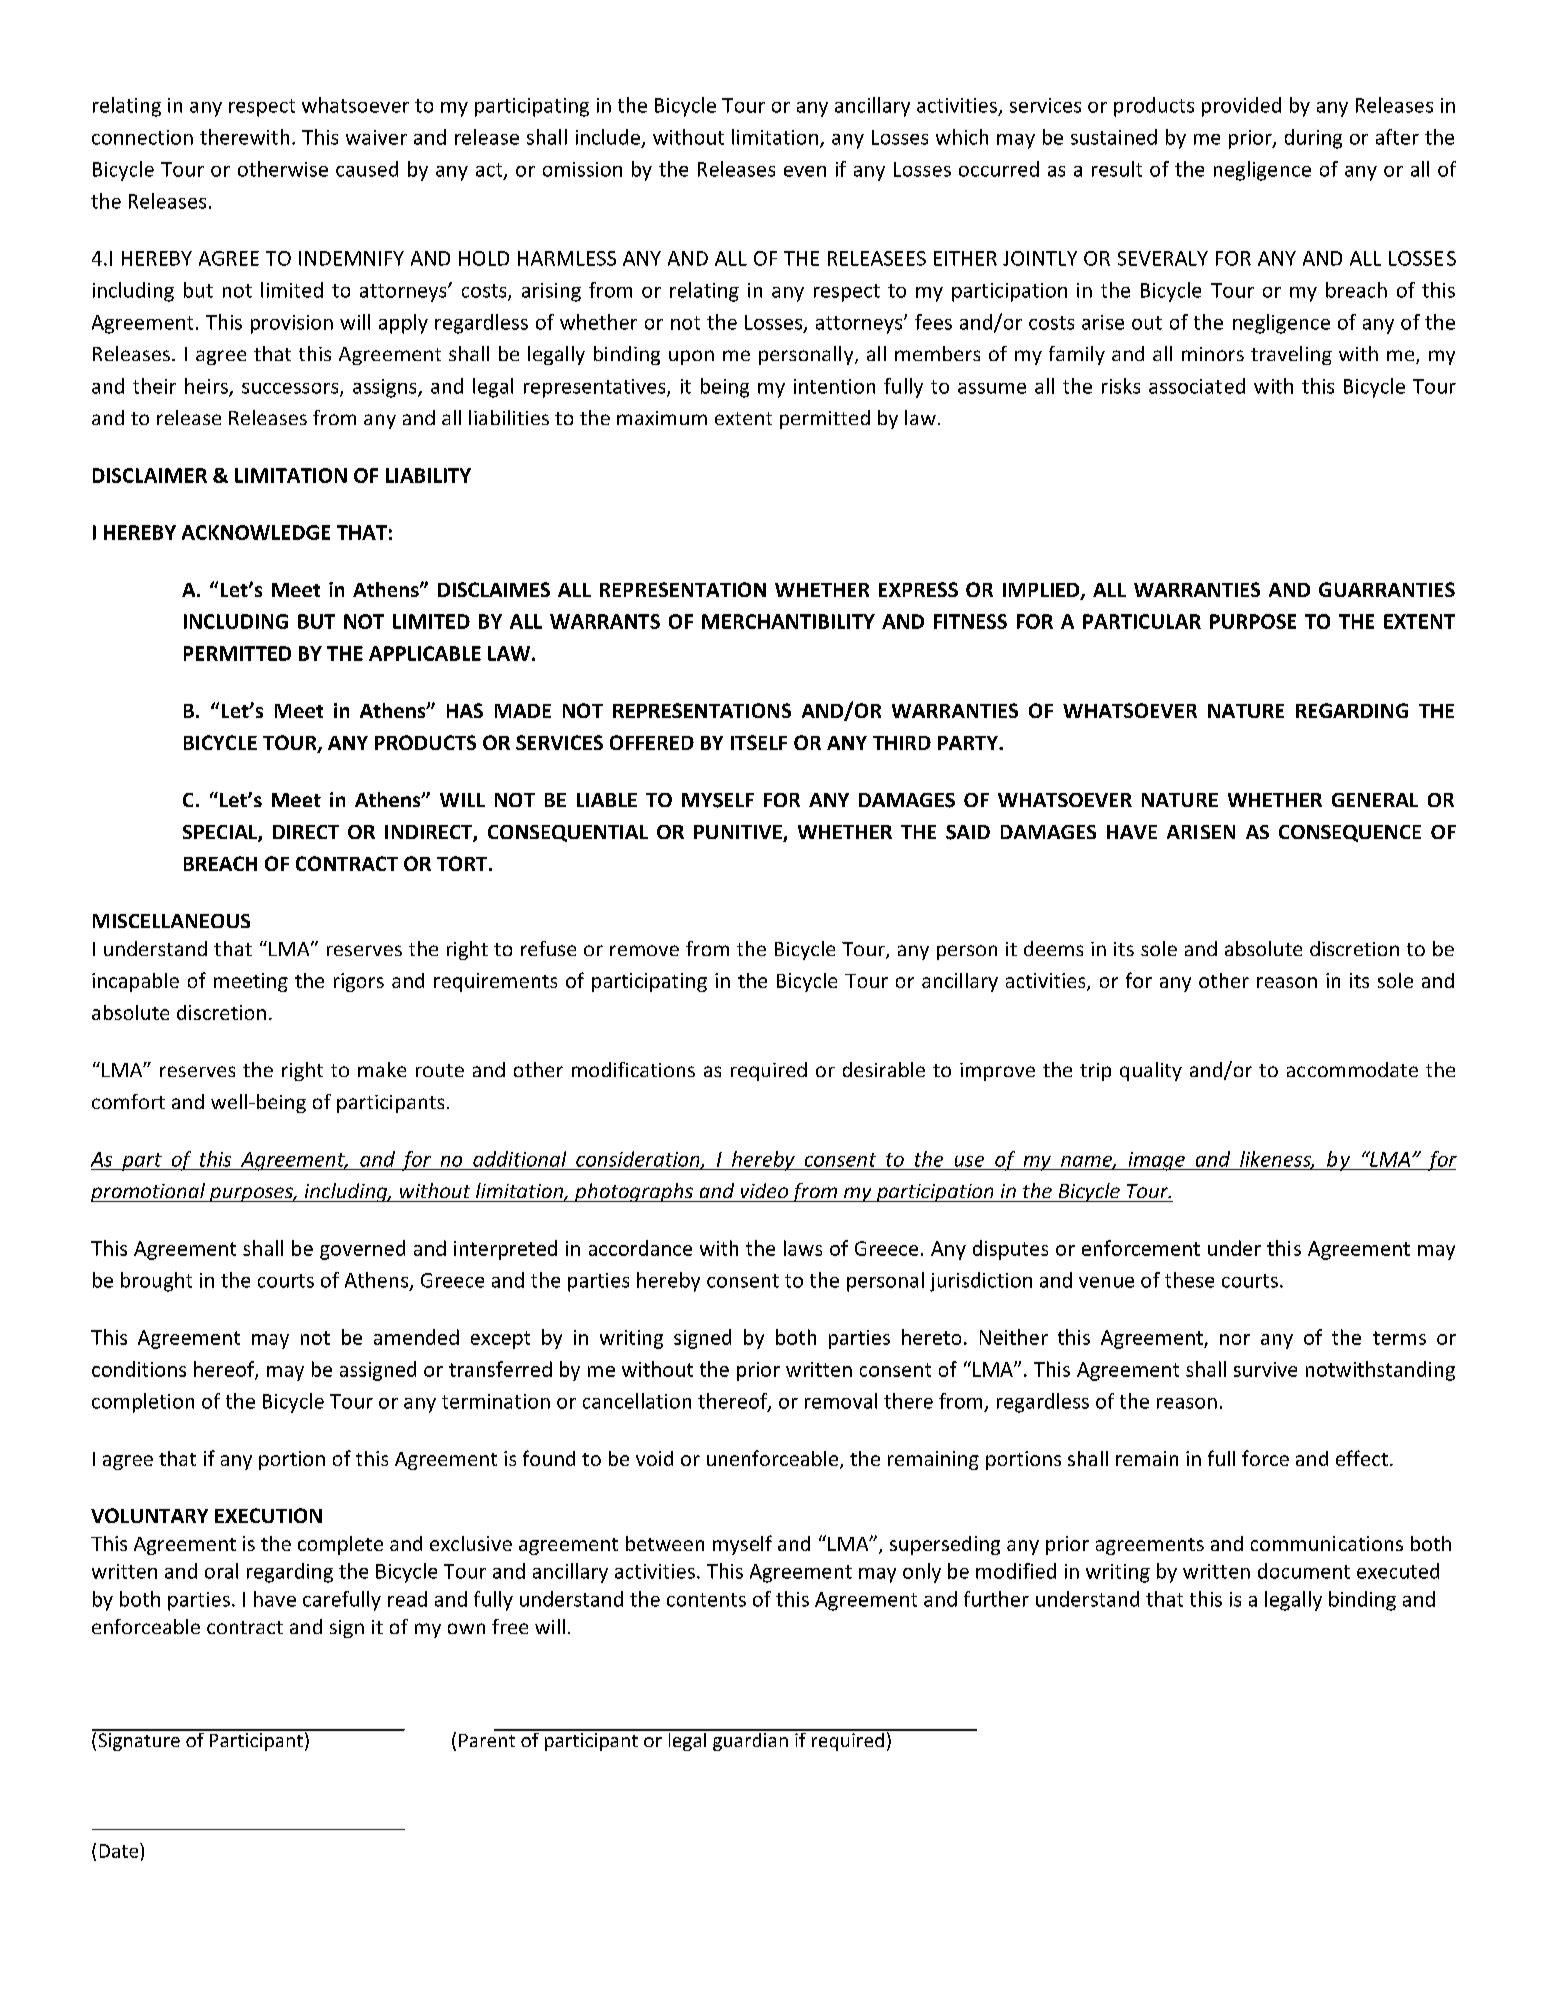 Image resolution: width=1547 pixels, height=2002 pixels. Describe the element at coordinates (362, 1250) in the page. I see `governed` at that location.
